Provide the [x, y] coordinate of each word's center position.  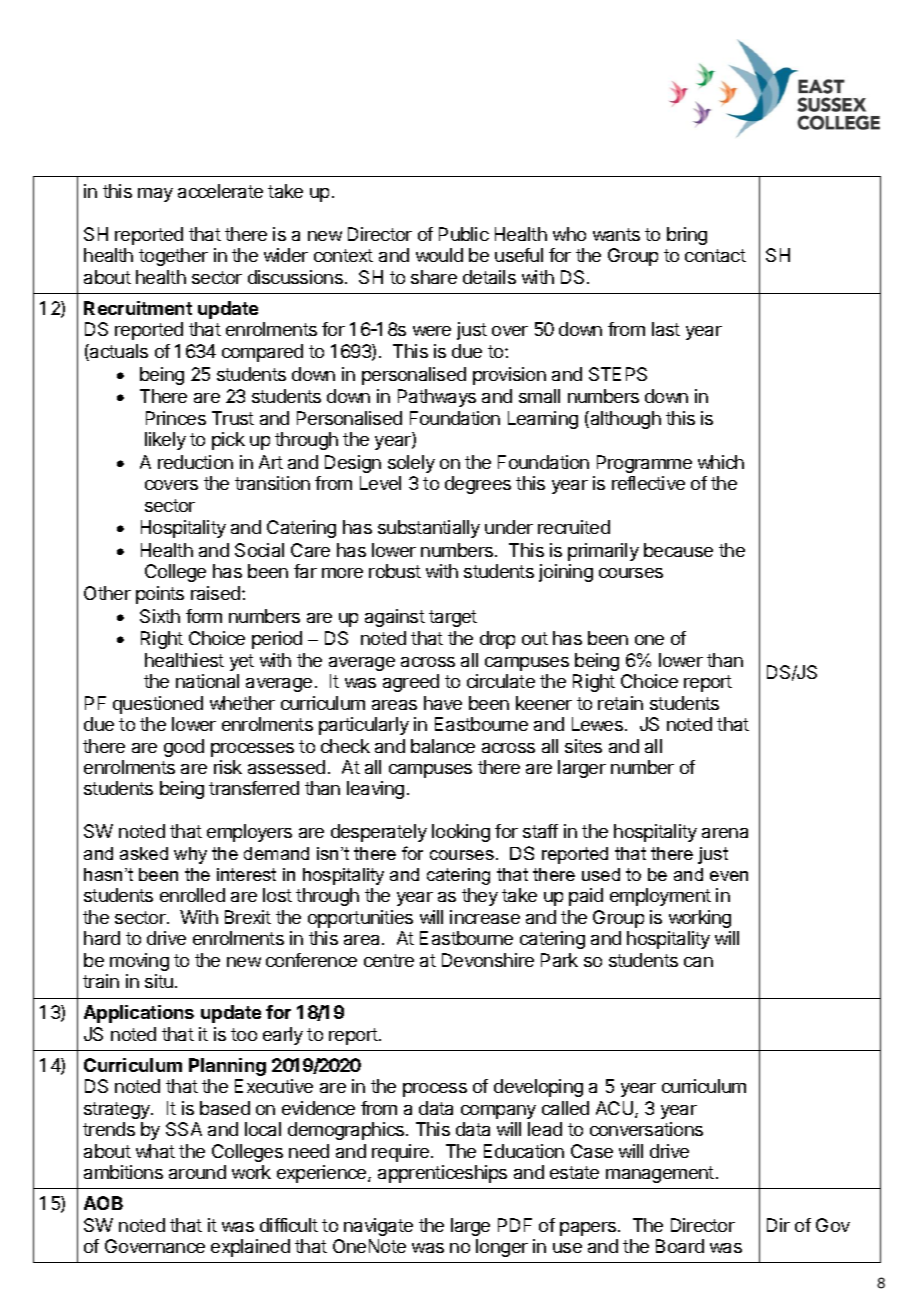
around [197, 1172]
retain [620, 703]
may [155, 195]
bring [687, 236]
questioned [158, 705]
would [439, 255]
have [443, 703]
